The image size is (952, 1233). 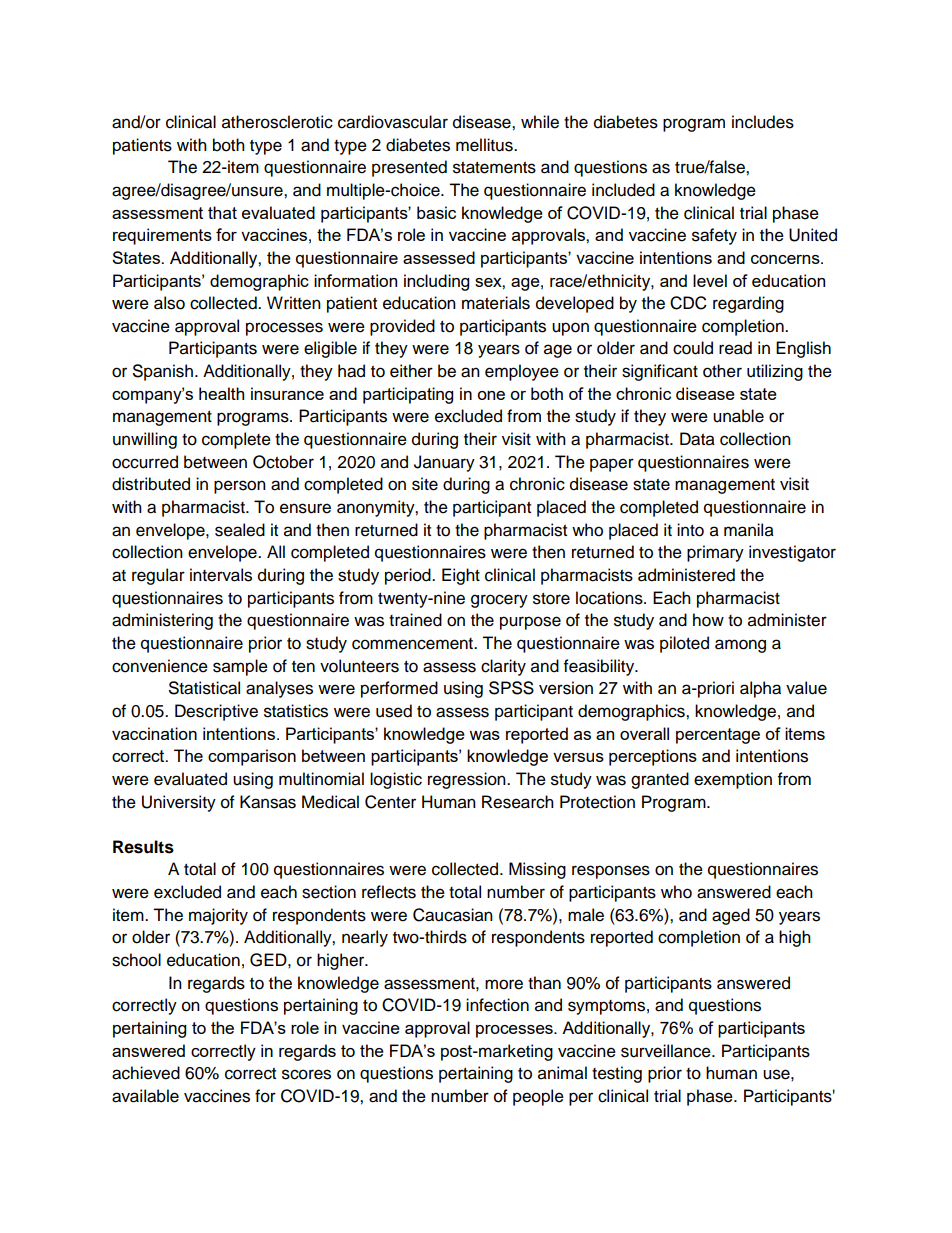 What do you see at coordinates (216, 712) in the page?
I see `Descriptive` at bounding box center [216, 712].
